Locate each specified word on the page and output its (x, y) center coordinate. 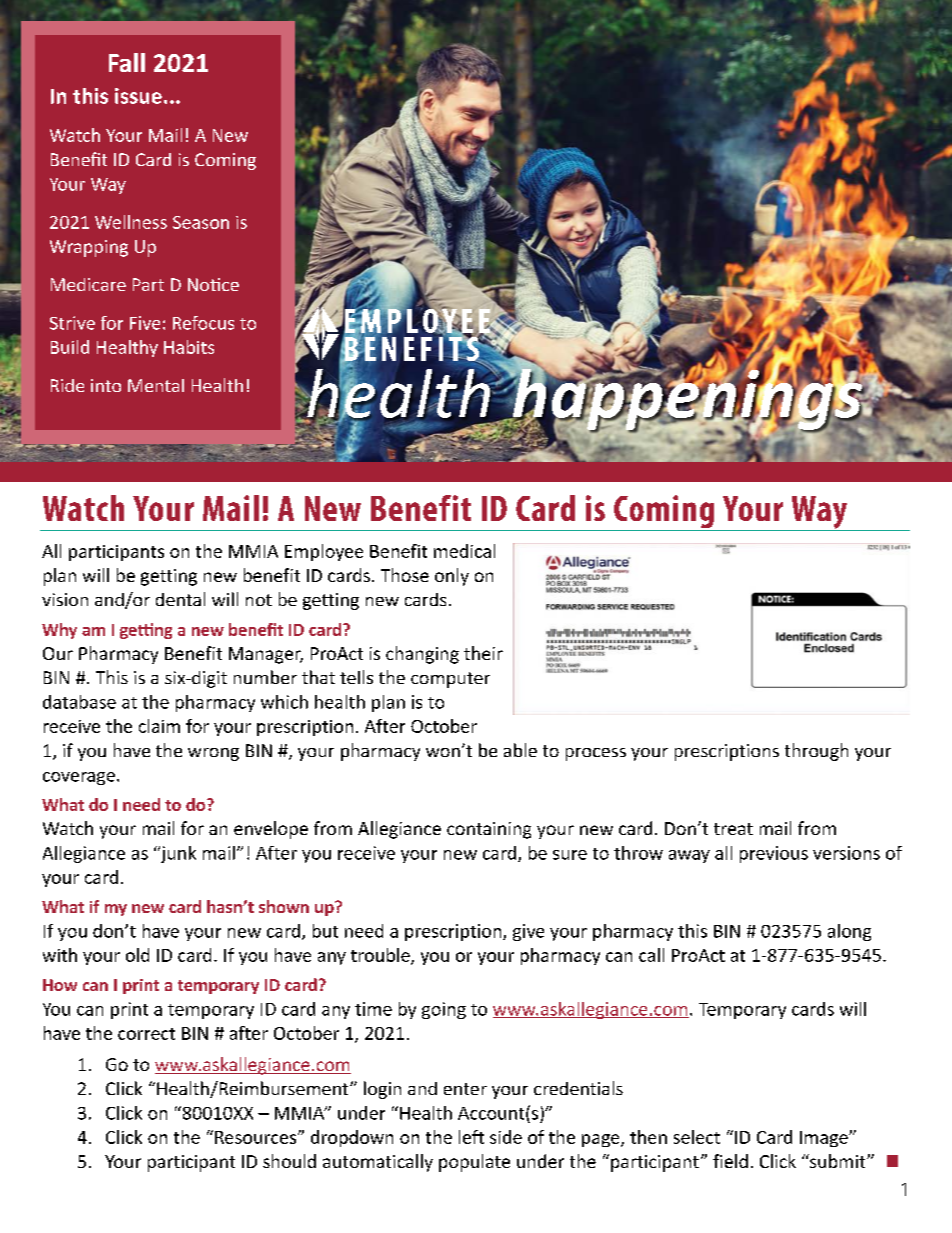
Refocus (203, 323)
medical (464, 551)
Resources (257, 1137)
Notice (213, 284)
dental (180, 599)
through (816, 752)
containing (489, 830)
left (471, 1137)
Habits (189, 347)
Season (201, 222)
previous (774, 854)
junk (177, 854)
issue (138, 96)
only (452, 577)
